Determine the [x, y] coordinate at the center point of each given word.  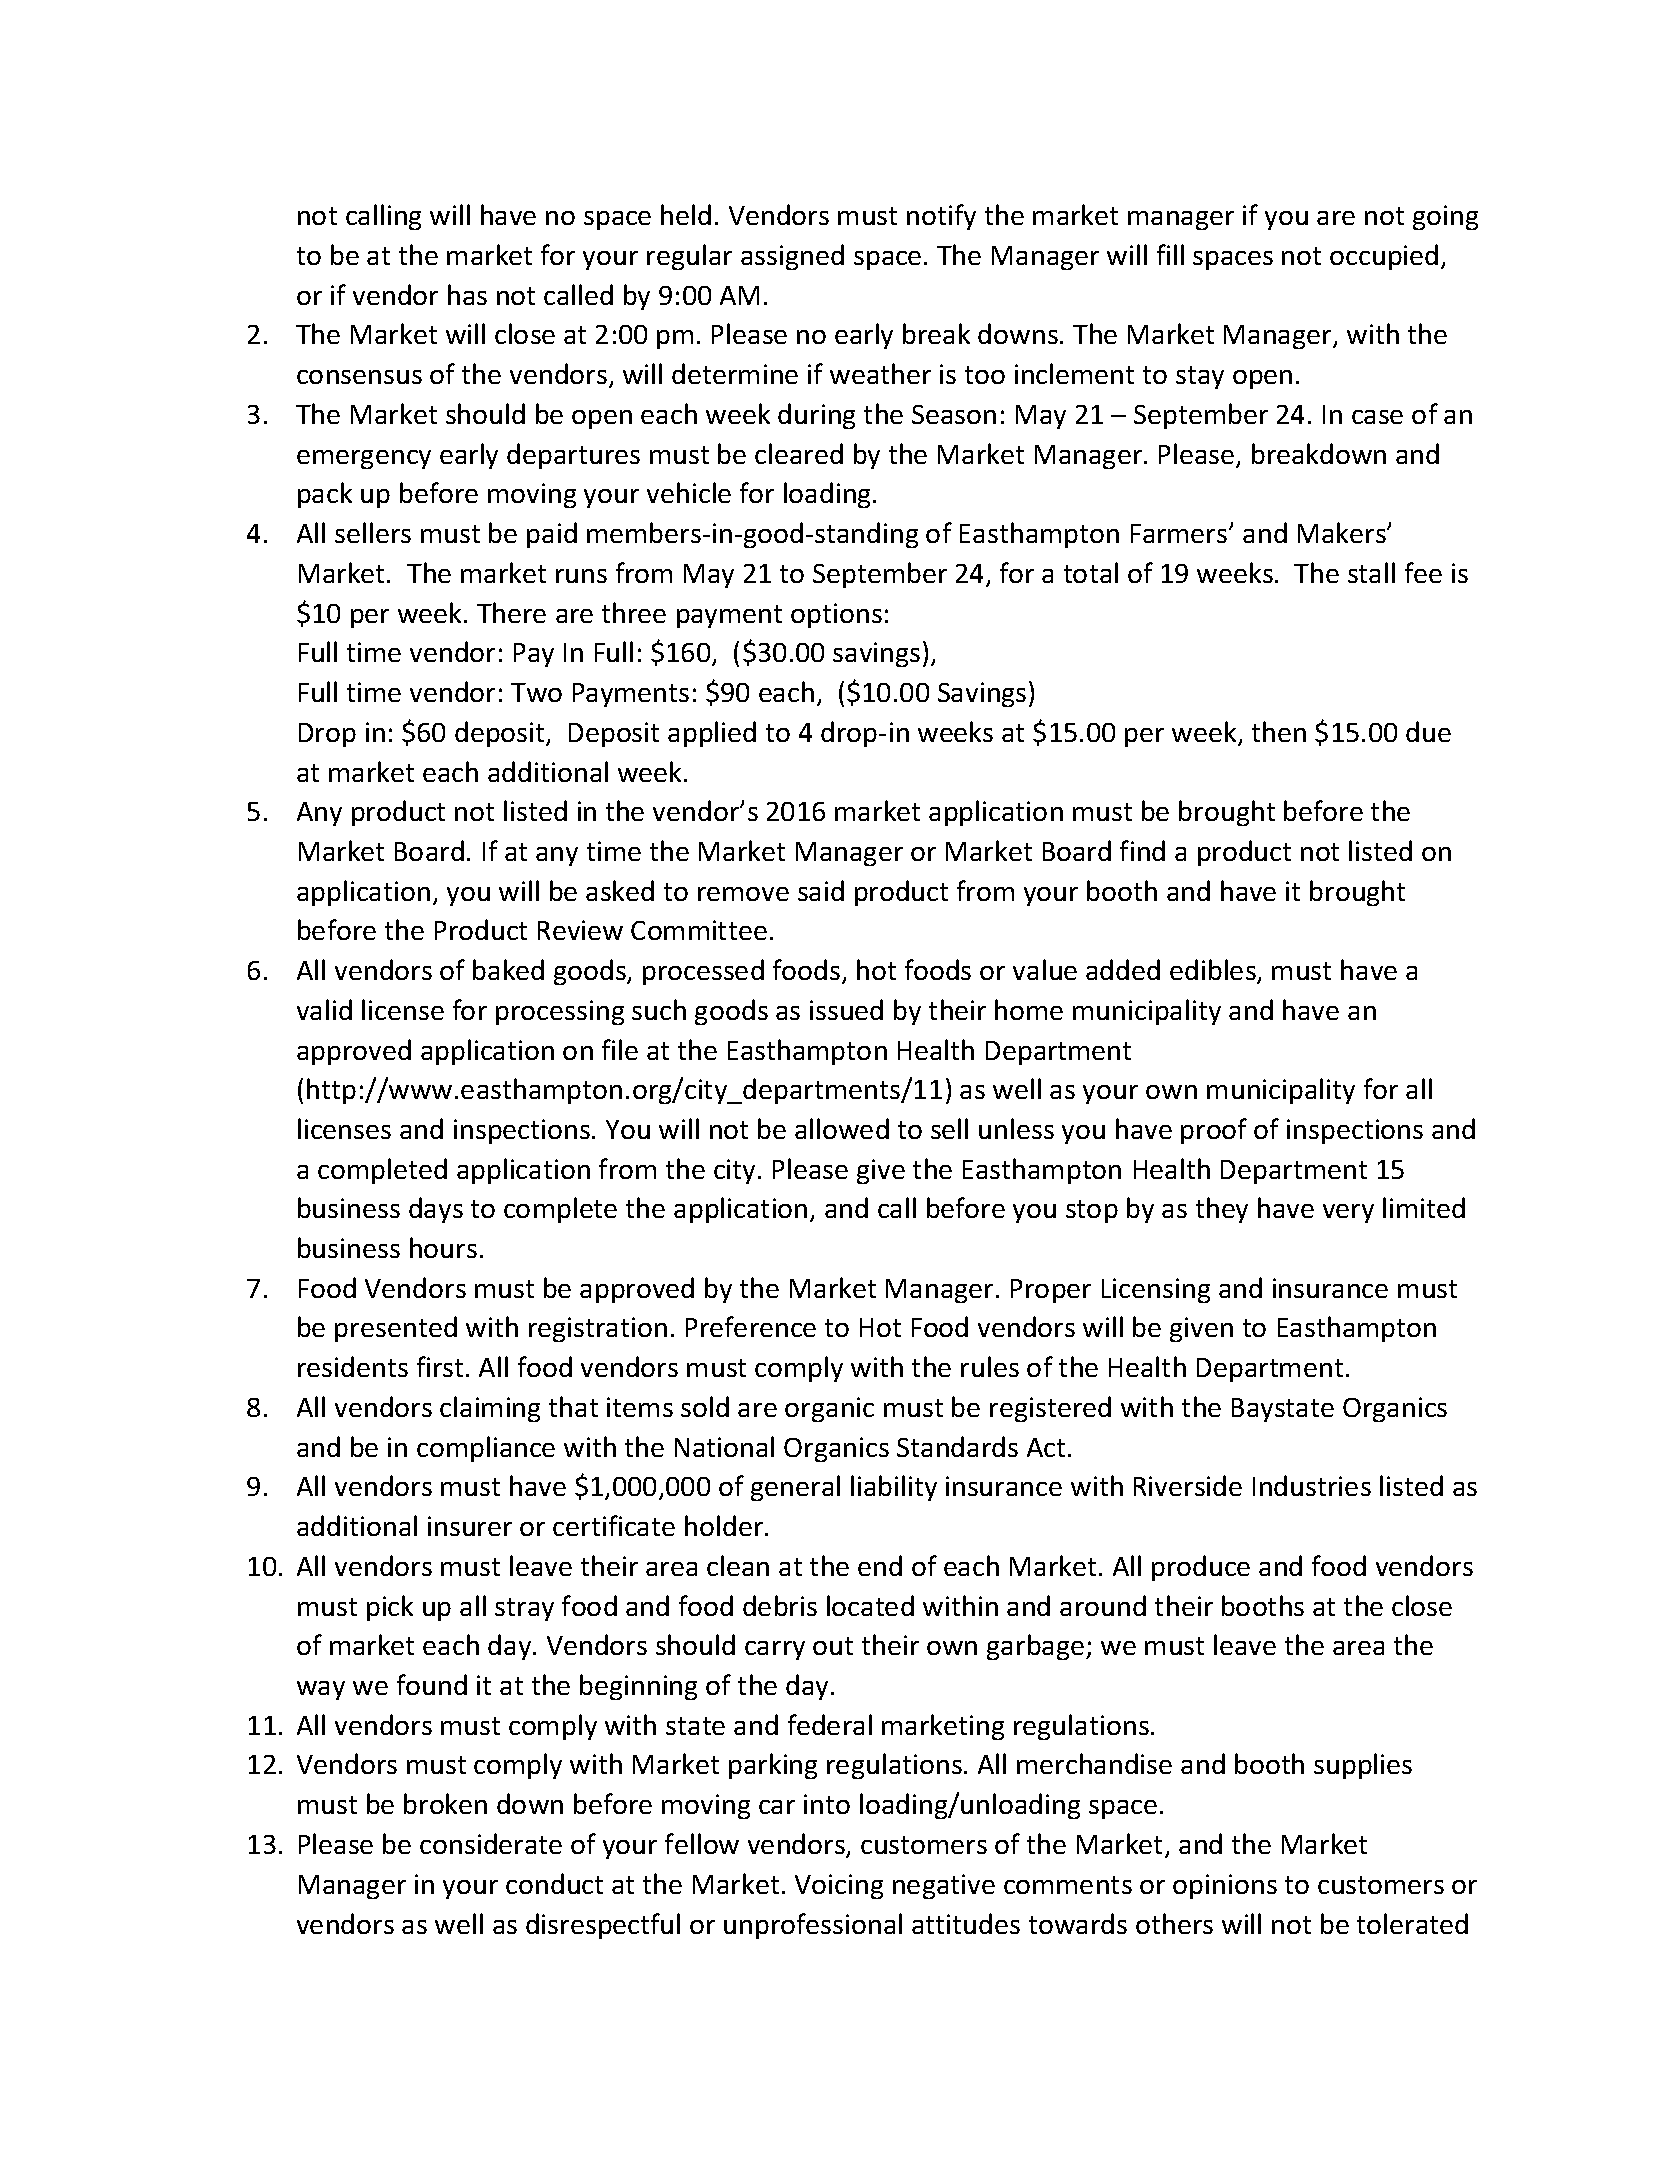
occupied [1384, 257]
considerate [491, 1843]
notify [941, 217]
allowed [842, 1128]
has [467, 294]
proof [1214, 1131]
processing [560, 1012]
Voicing [839, 1886]
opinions [1225, 1886]
